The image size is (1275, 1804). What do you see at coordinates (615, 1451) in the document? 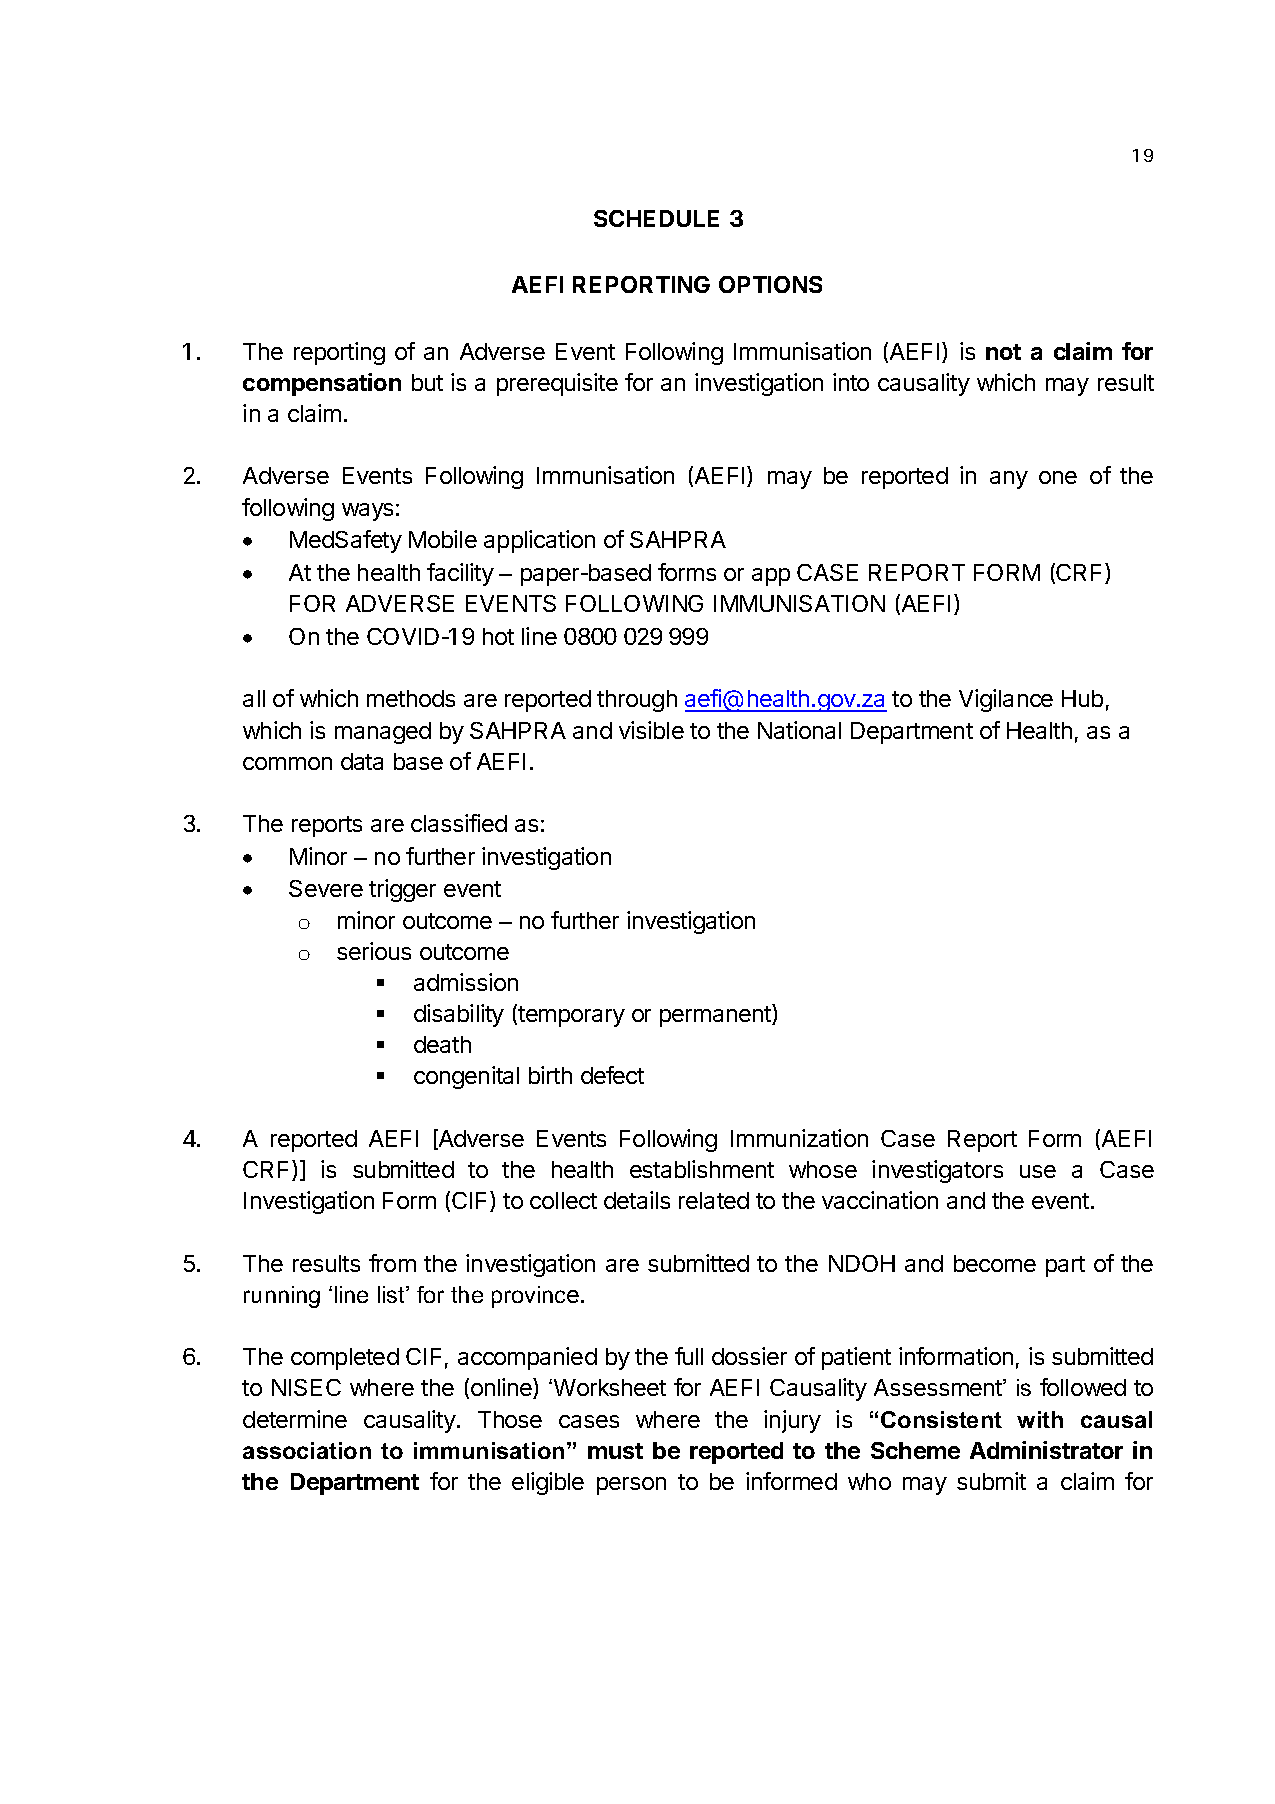
I see `must` at bounding box center [615, 1451].
